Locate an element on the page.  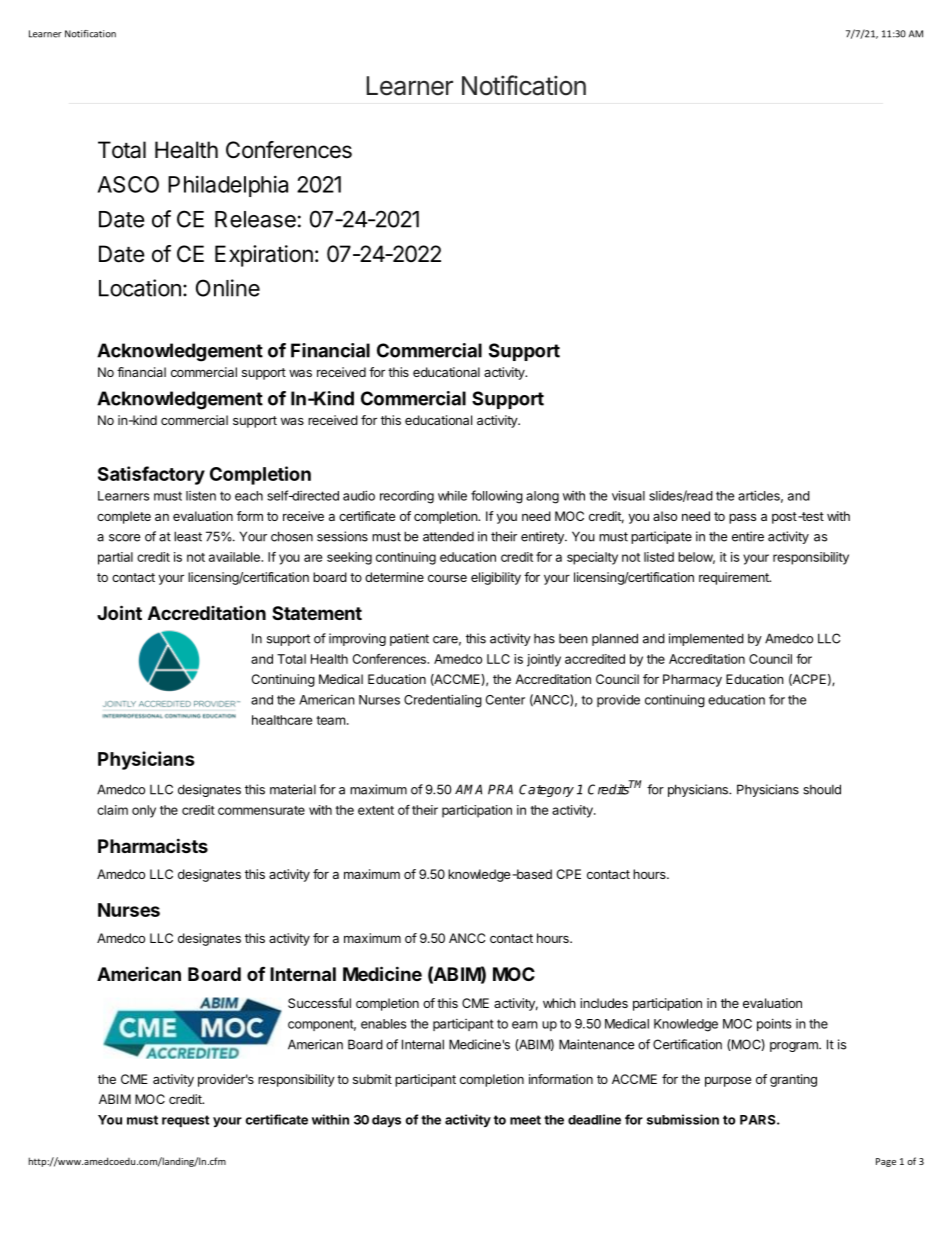
Pharmacy is located at coordinates (692, 680).
